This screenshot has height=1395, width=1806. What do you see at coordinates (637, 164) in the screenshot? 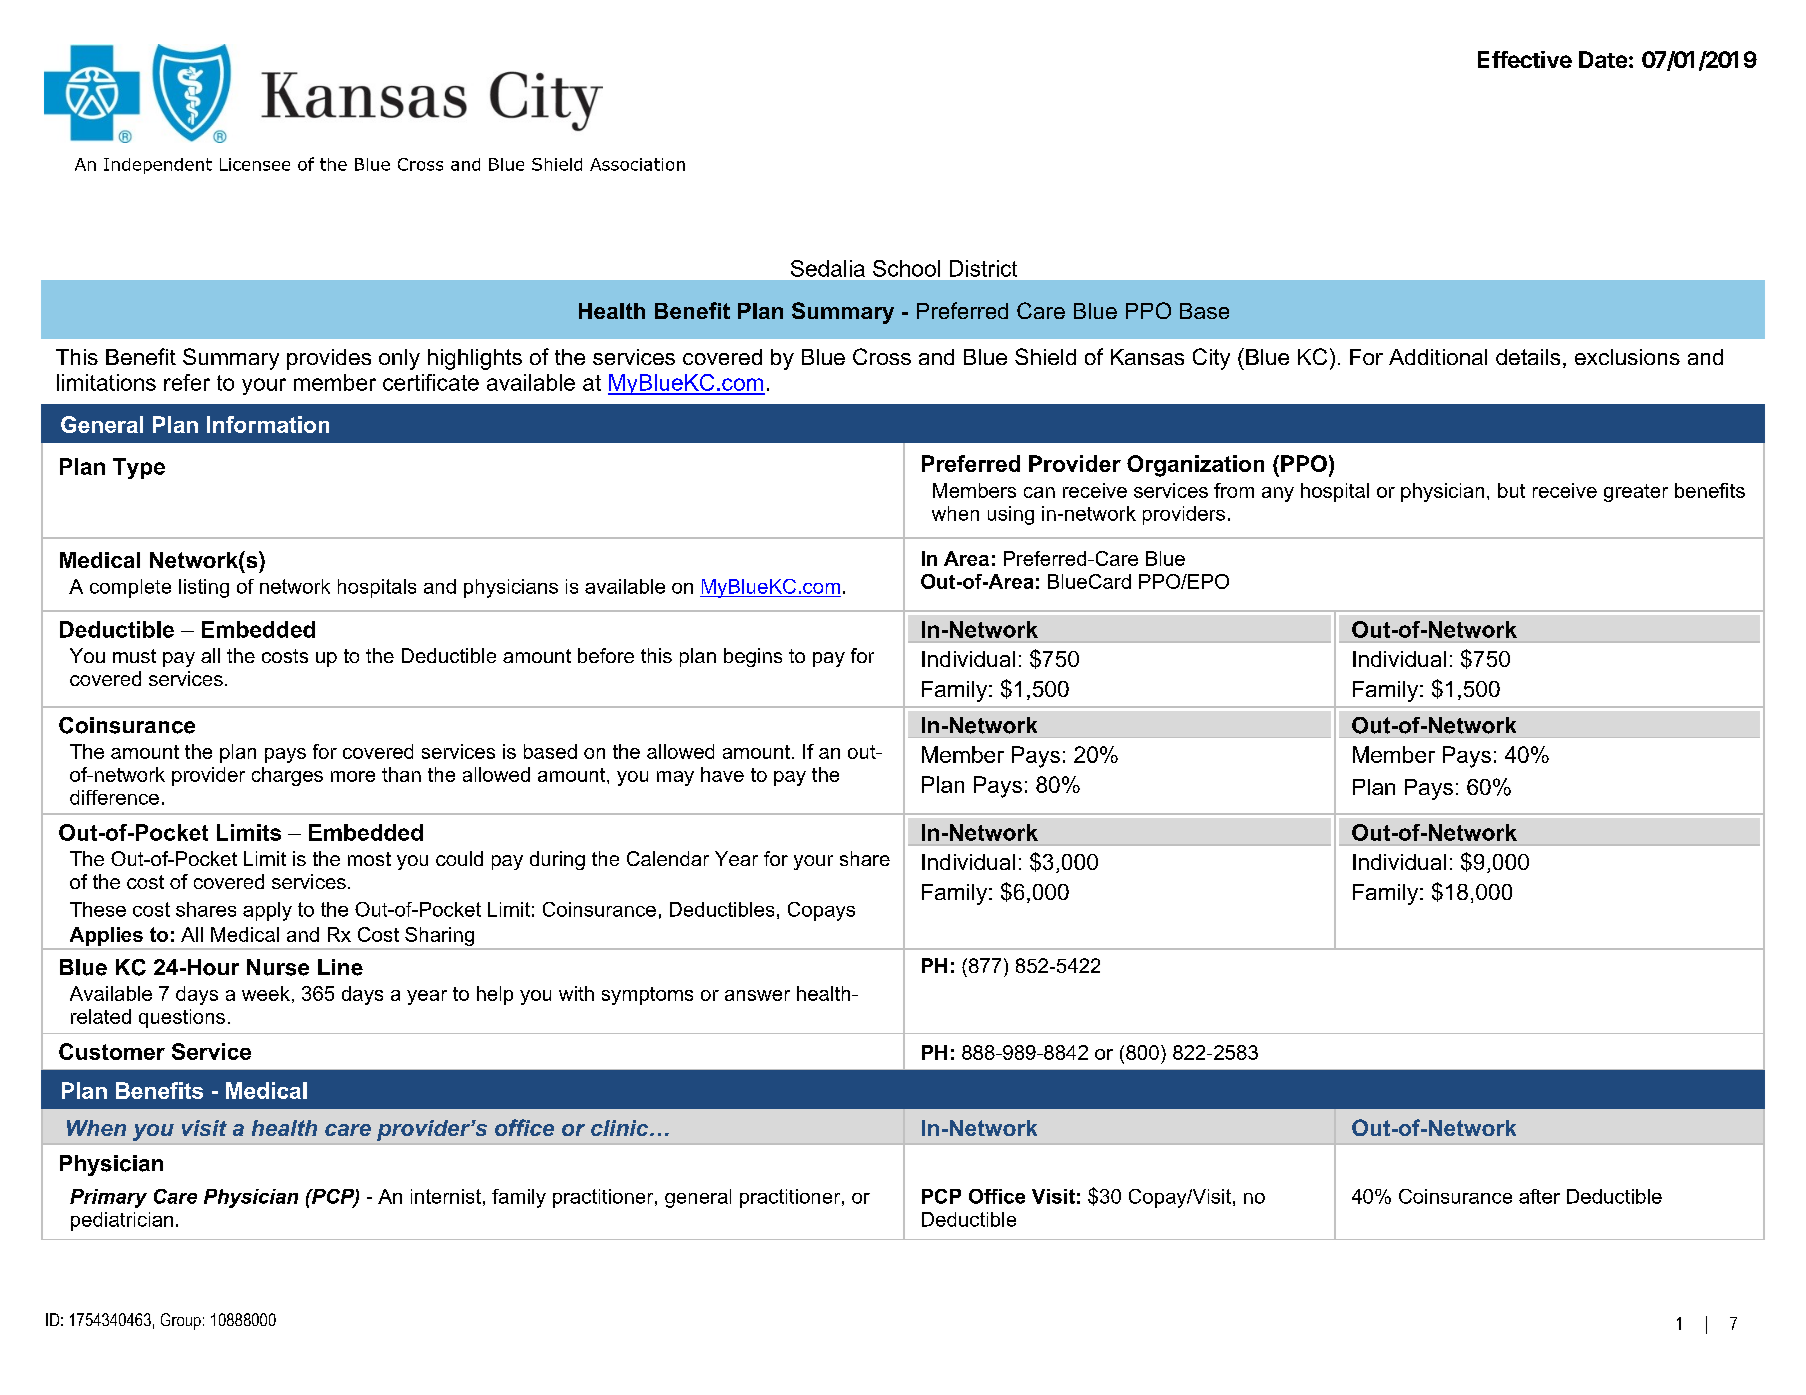
I see `Association` at bounding box center [637, 164].
